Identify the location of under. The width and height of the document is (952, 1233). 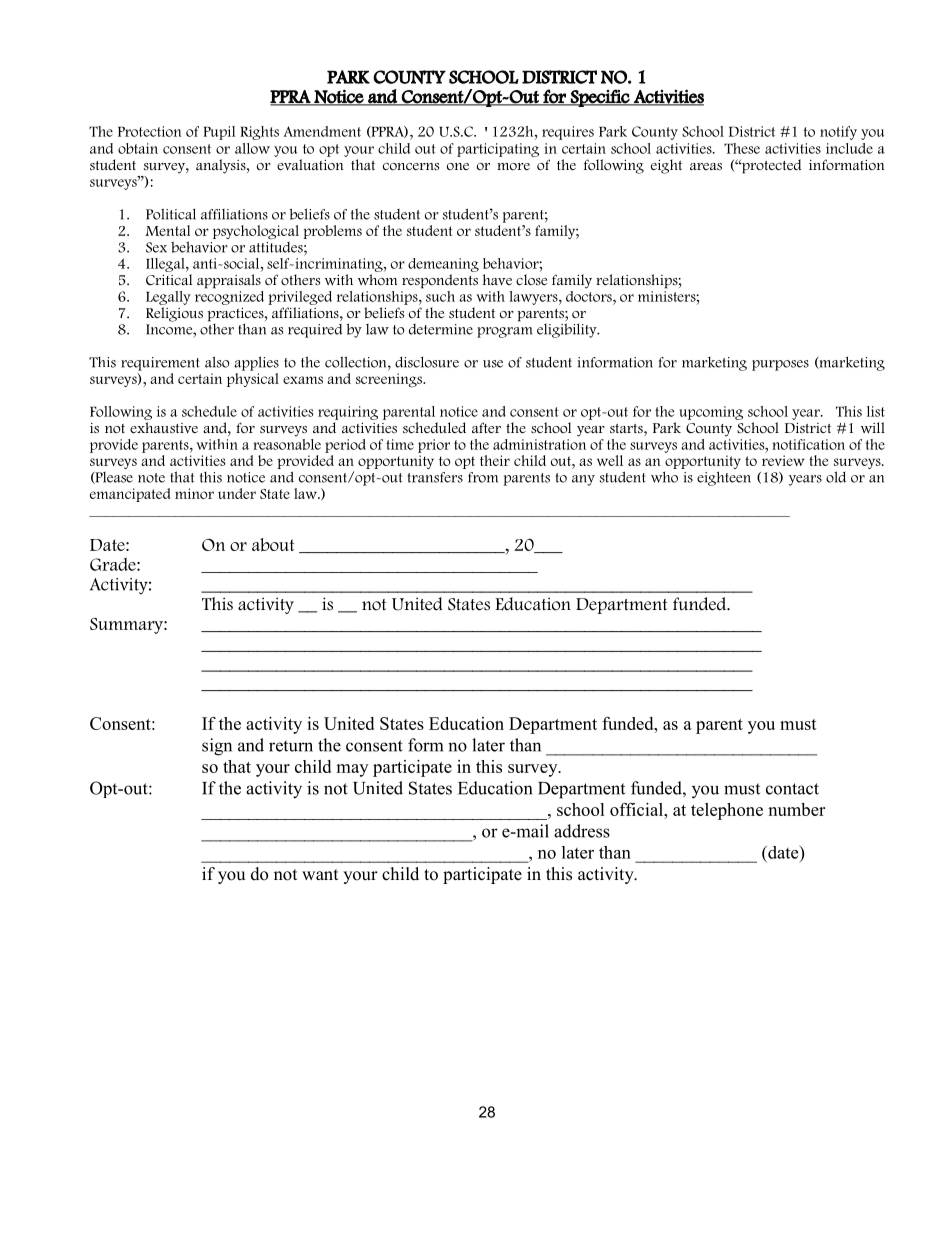
(237, 493).
